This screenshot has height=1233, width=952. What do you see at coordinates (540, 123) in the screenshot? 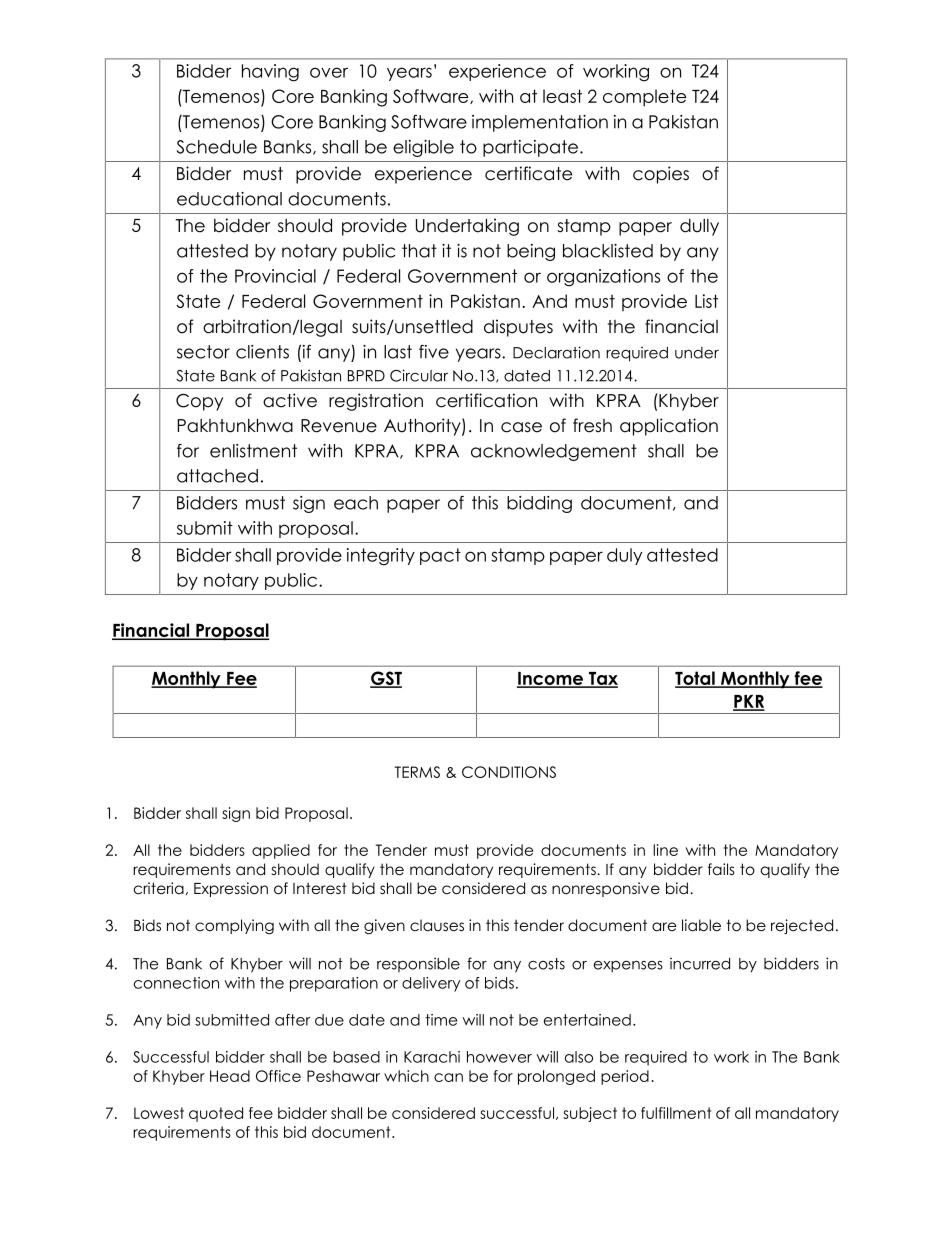
I see `implementation` at bounding box center [540, 123].
